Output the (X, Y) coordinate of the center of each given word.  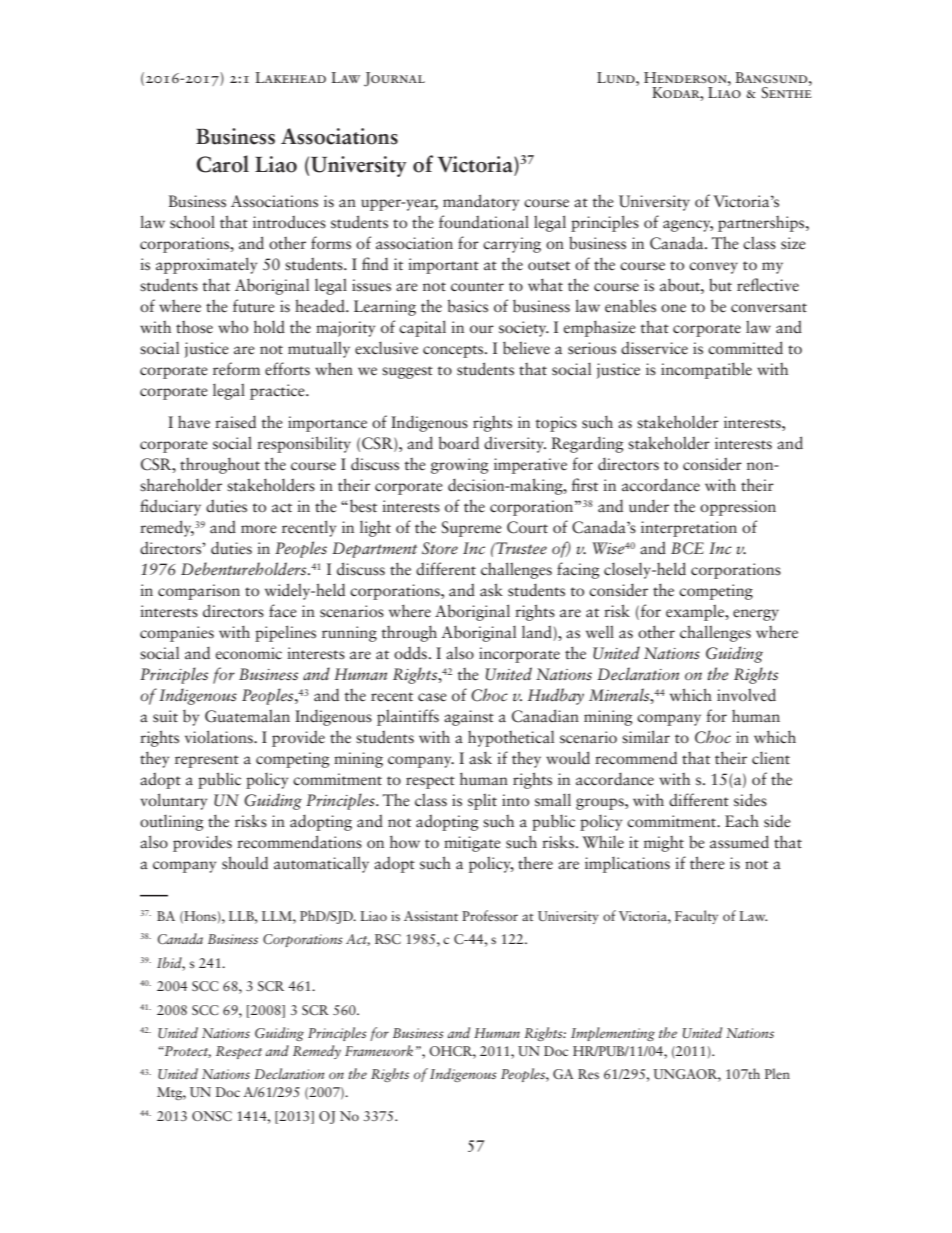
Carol (223, 164)
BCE (687, 548)
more (259, 529)
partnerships (762, 224)
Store (440, 548)
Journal (394, 79)
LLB (242, 916)
